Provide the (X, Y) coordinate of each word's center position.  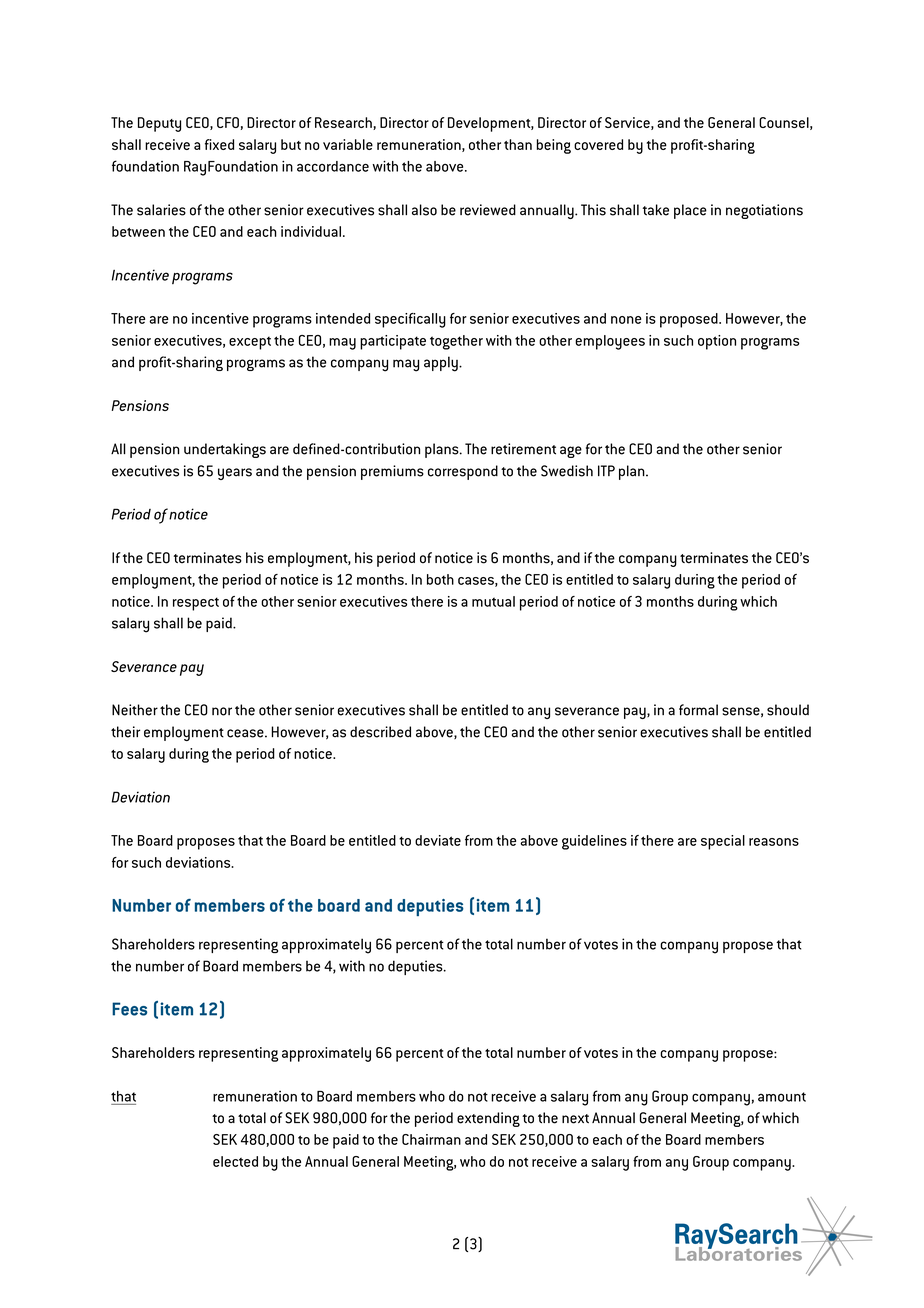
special (723, 842)
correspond (463, 472)
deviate (438, 840)
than (518, 144)
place (690, 211)
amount (782, 1097)
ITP (606, 470)
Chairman (431, 1139)
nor (222, 711)
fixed (219, 144)
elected (235, 1161)
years (235, 474)
